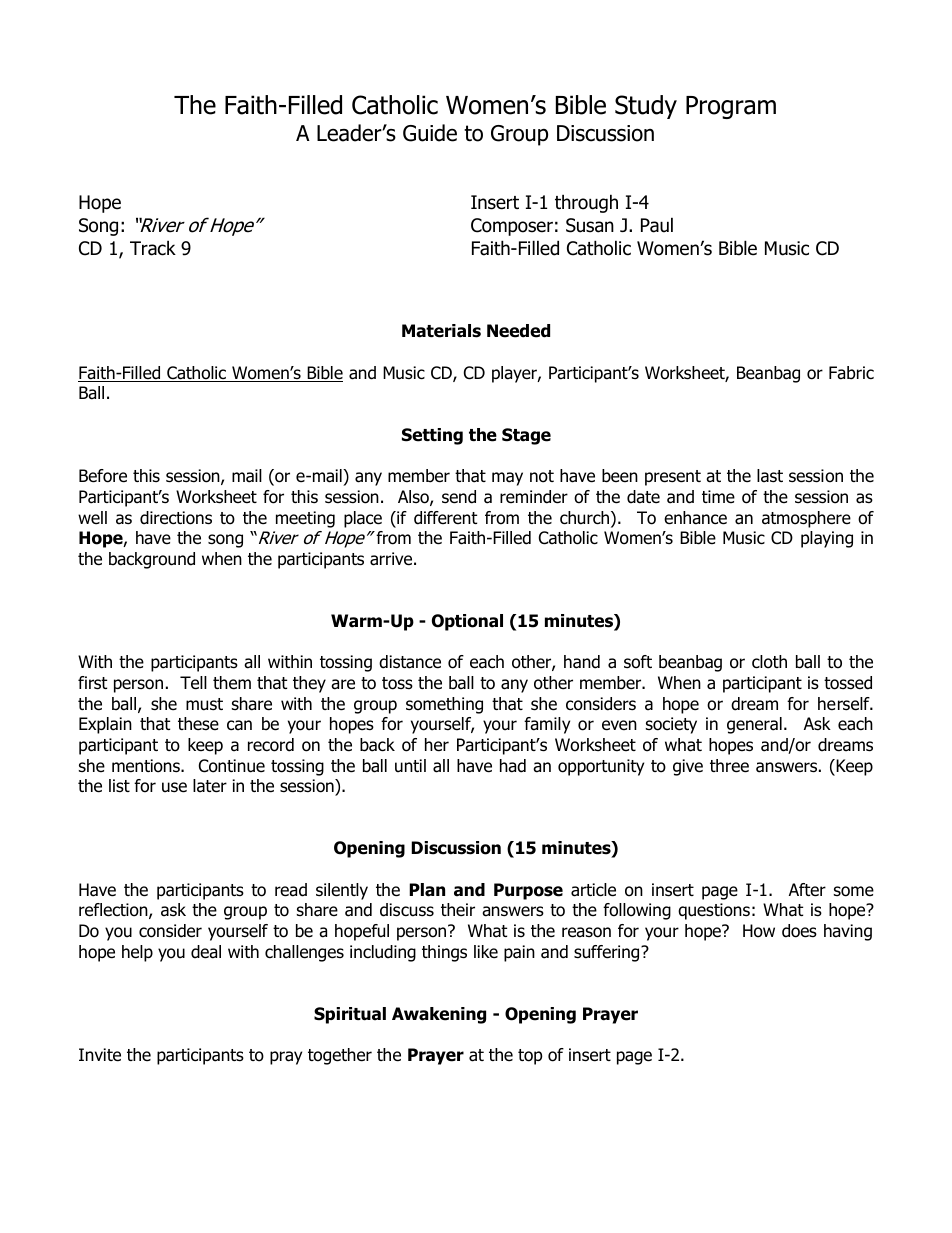 The image size is (952, 1233). I want to click on directions, so click(176, 518).
